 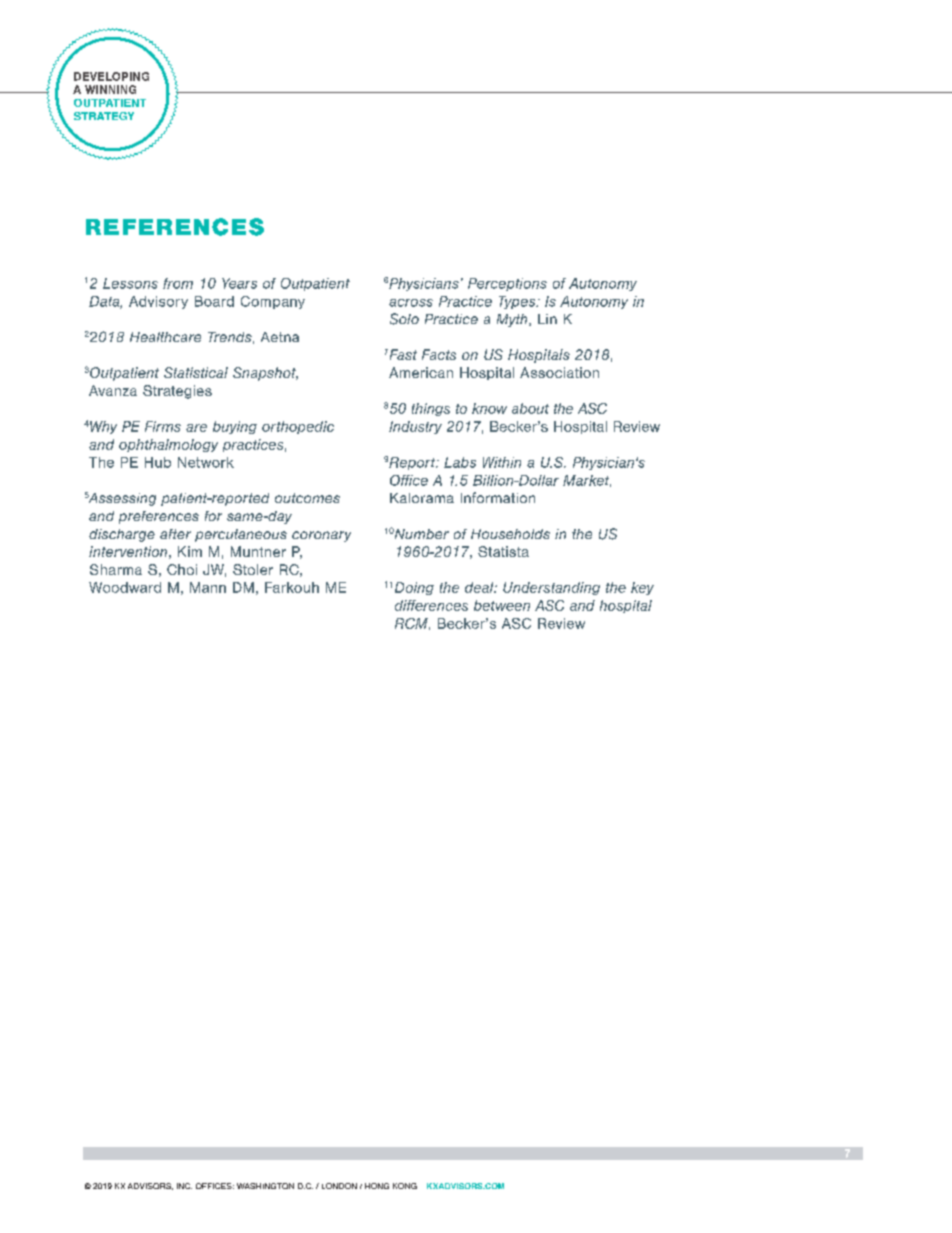 I want to click on key, so click(x=642, y=588).
